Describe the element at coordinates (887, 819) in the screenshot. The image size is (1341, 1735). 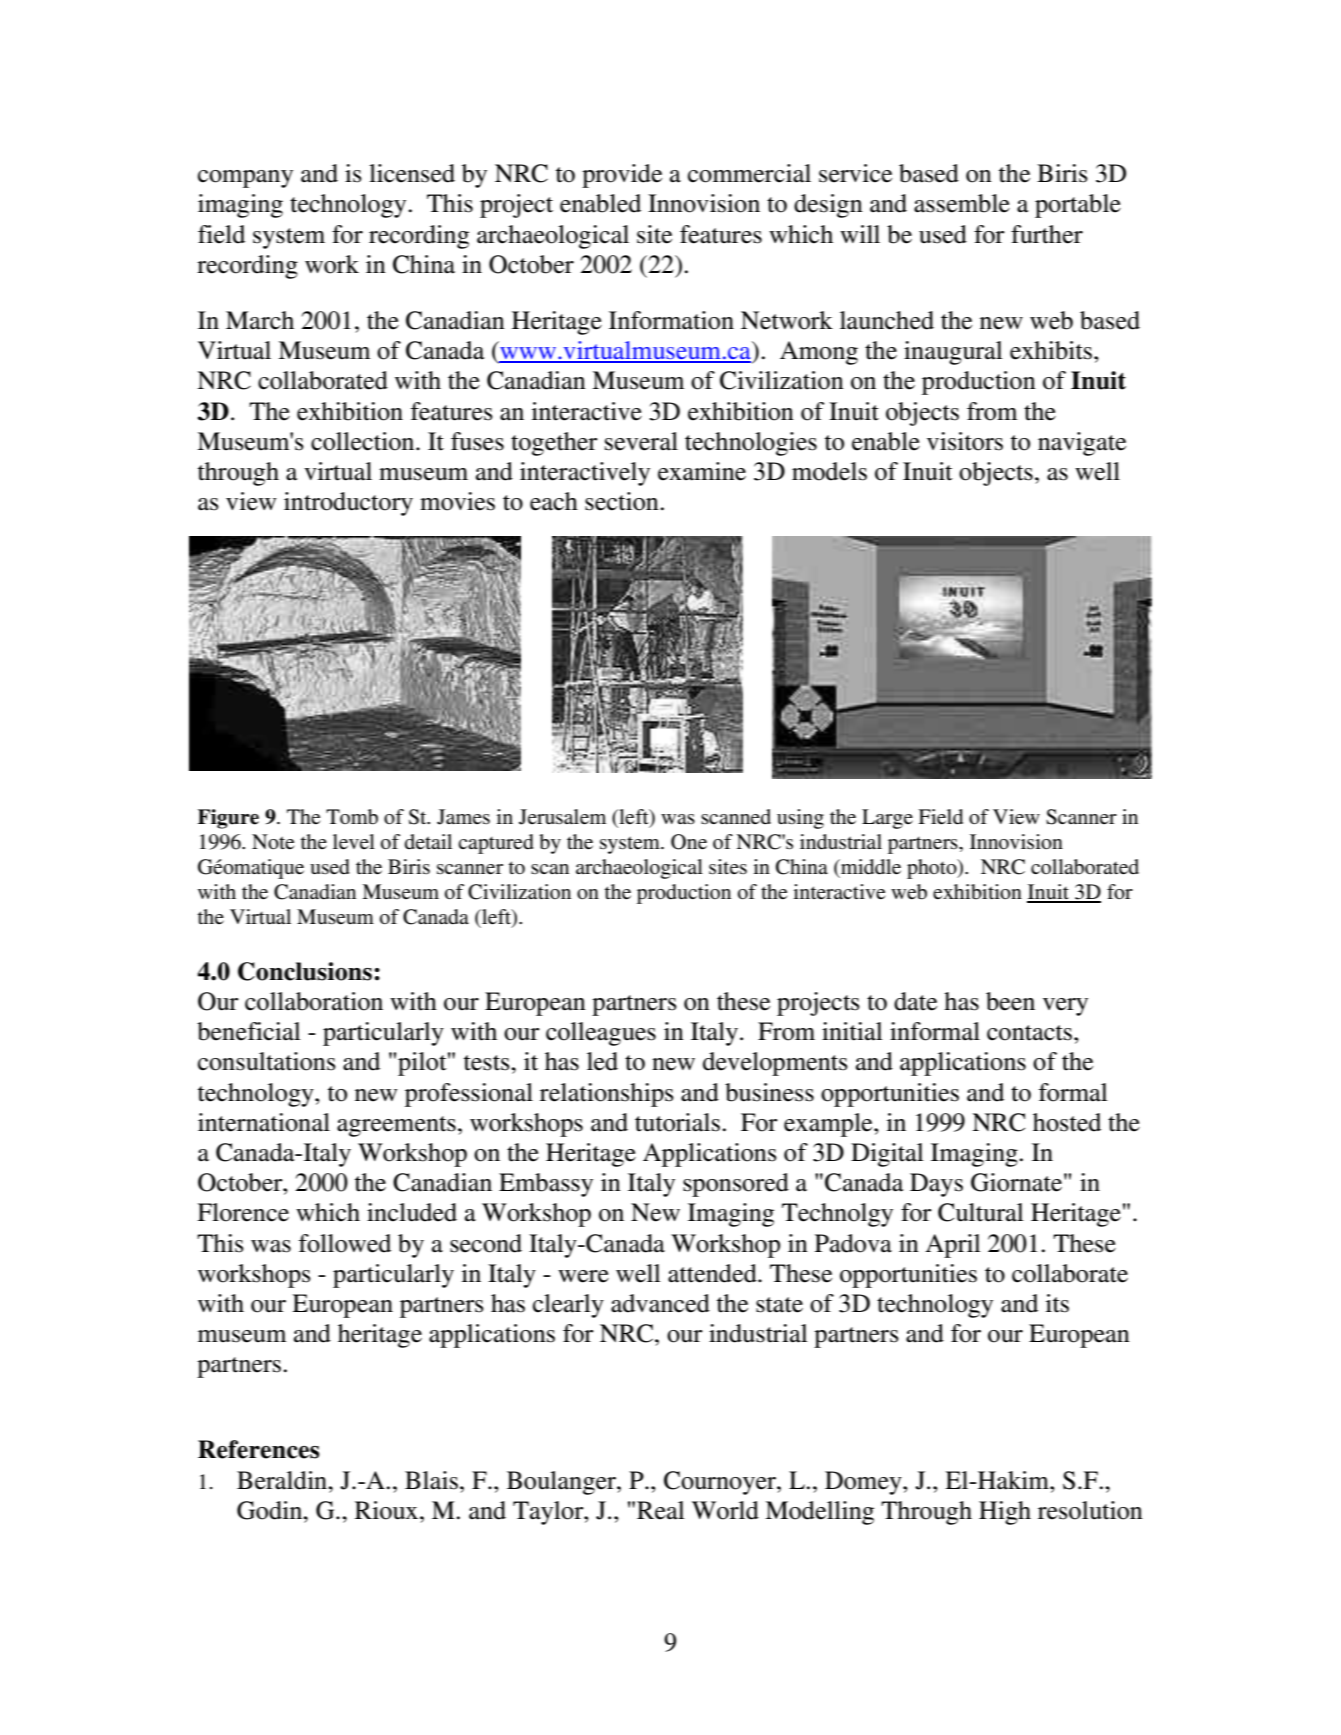
I see `Large` at that location.
